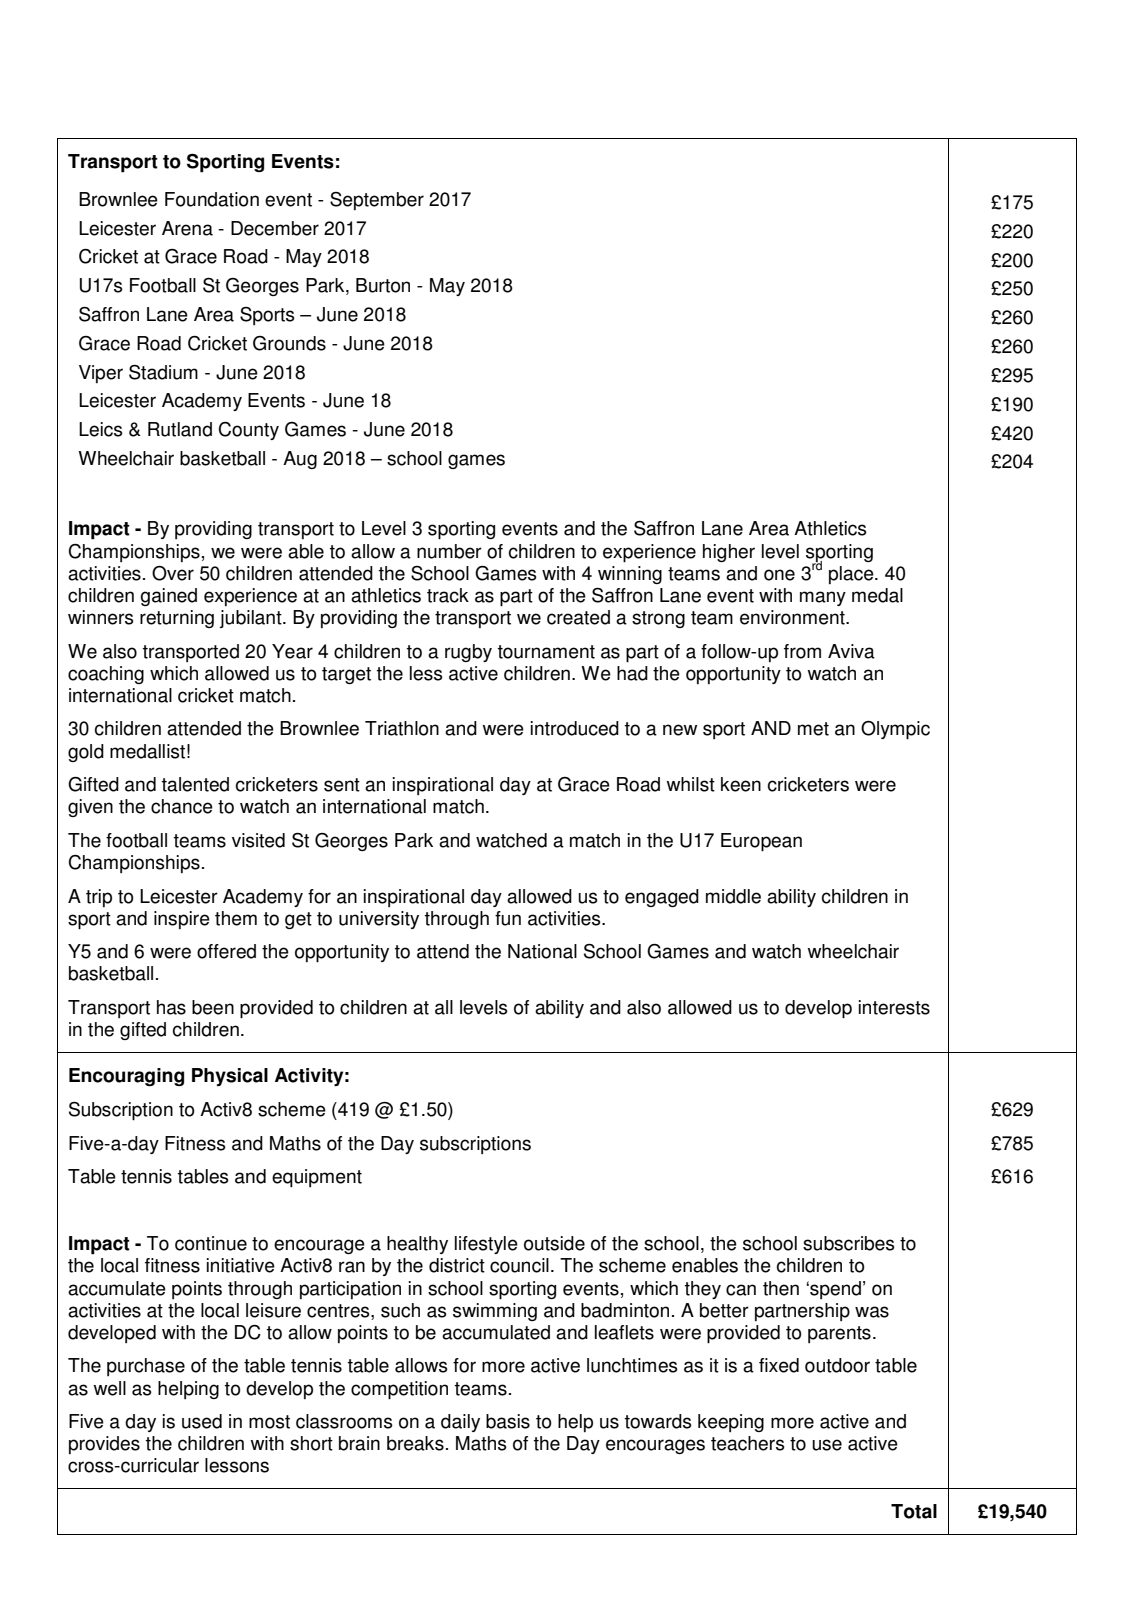 The width and height of the image is (1144, 1618). I want to click on chance, so click(182, 806).
